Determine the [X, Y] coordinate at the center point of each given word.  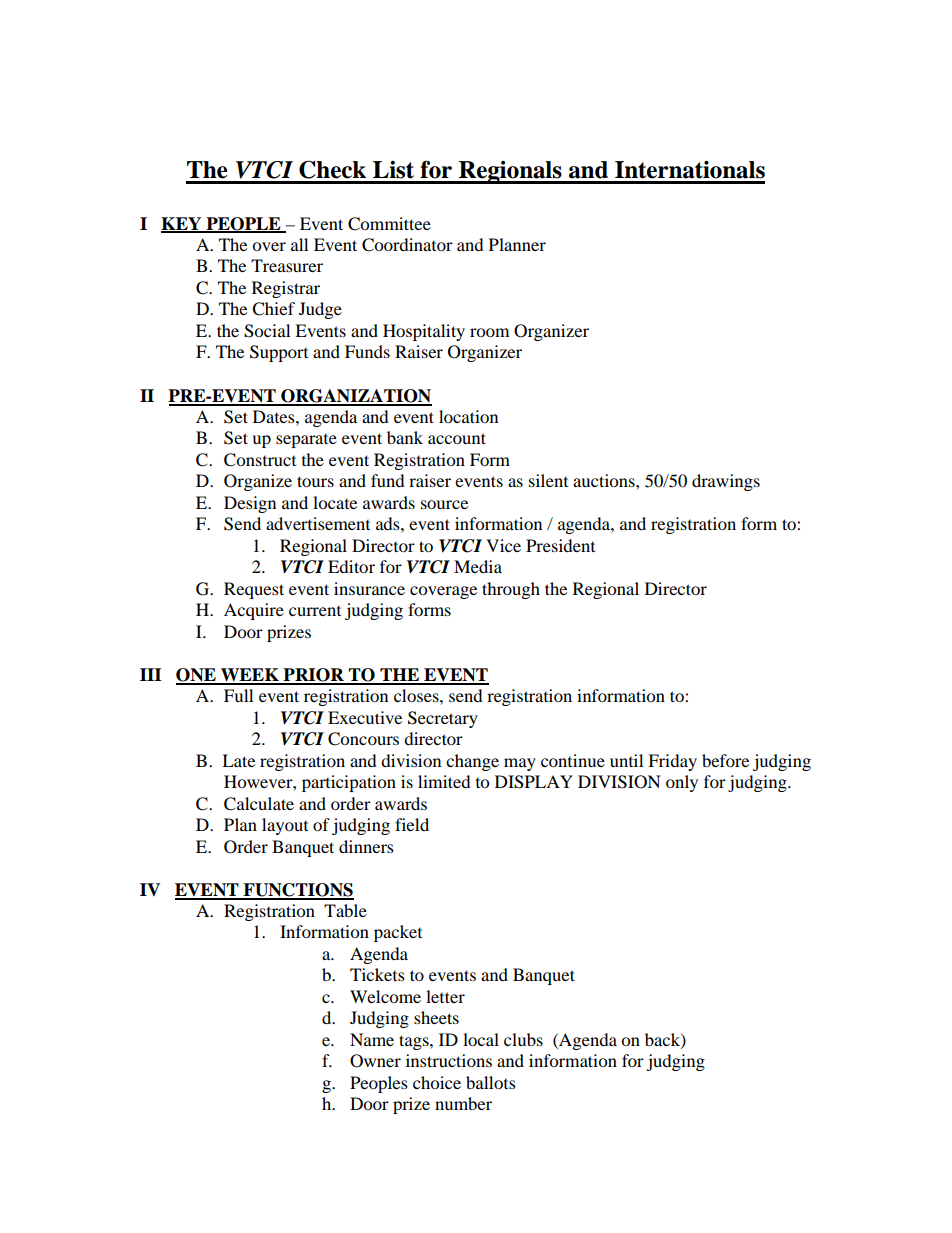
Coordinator [407, 245]
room [489, 332]
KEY [182, 224]
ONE [197, 676]
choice [437, 1082]
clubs [523, 1039]
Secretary [443, 719]
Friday [672, 762]
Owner [375, 1061]
